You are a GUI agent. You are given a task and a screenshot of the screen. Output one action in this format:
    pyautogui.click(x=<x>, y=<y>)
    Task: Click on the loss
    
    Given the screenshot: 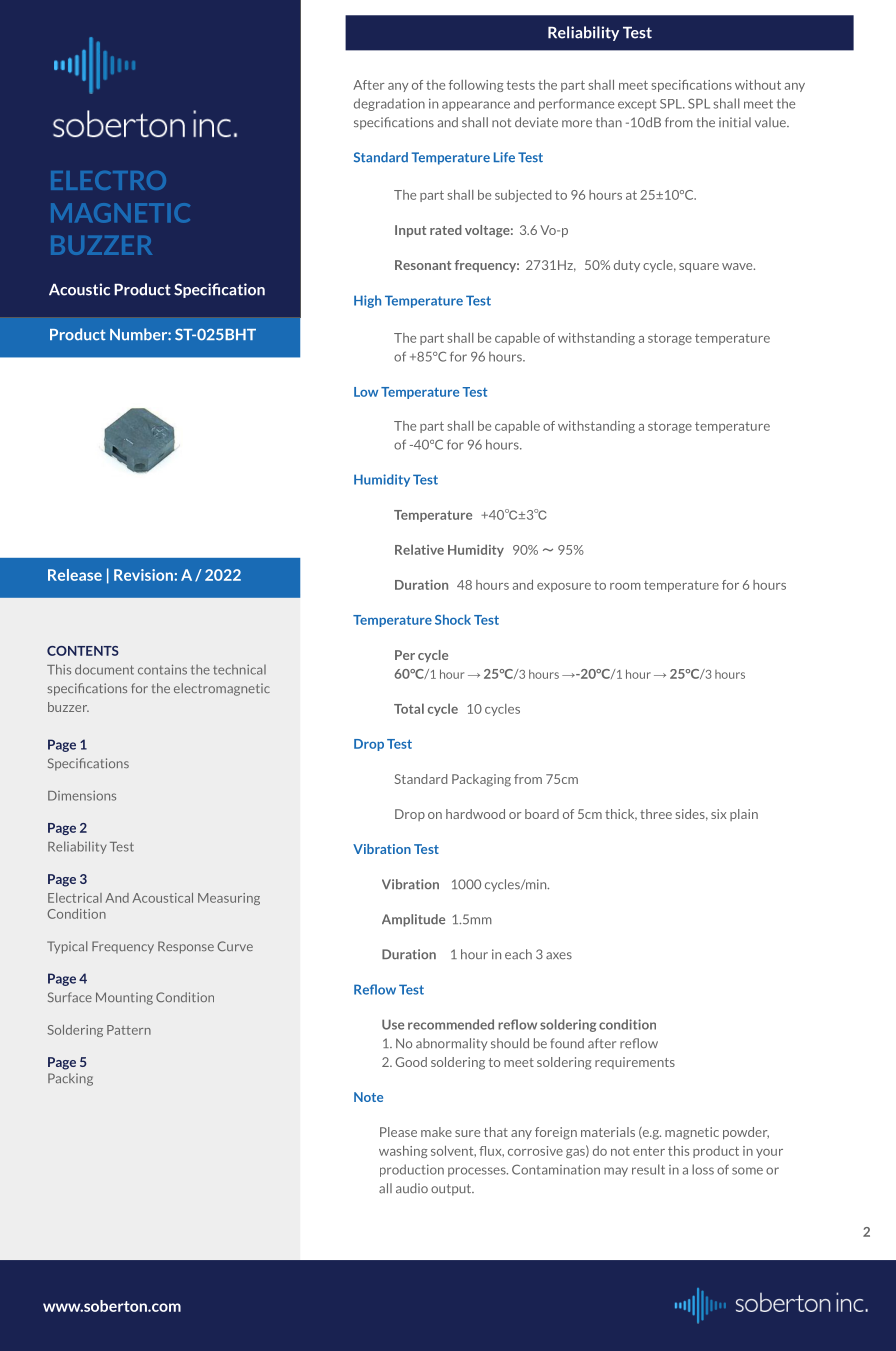 What is the action you would take?
    pyautogui.click(x=703, y=1169)
